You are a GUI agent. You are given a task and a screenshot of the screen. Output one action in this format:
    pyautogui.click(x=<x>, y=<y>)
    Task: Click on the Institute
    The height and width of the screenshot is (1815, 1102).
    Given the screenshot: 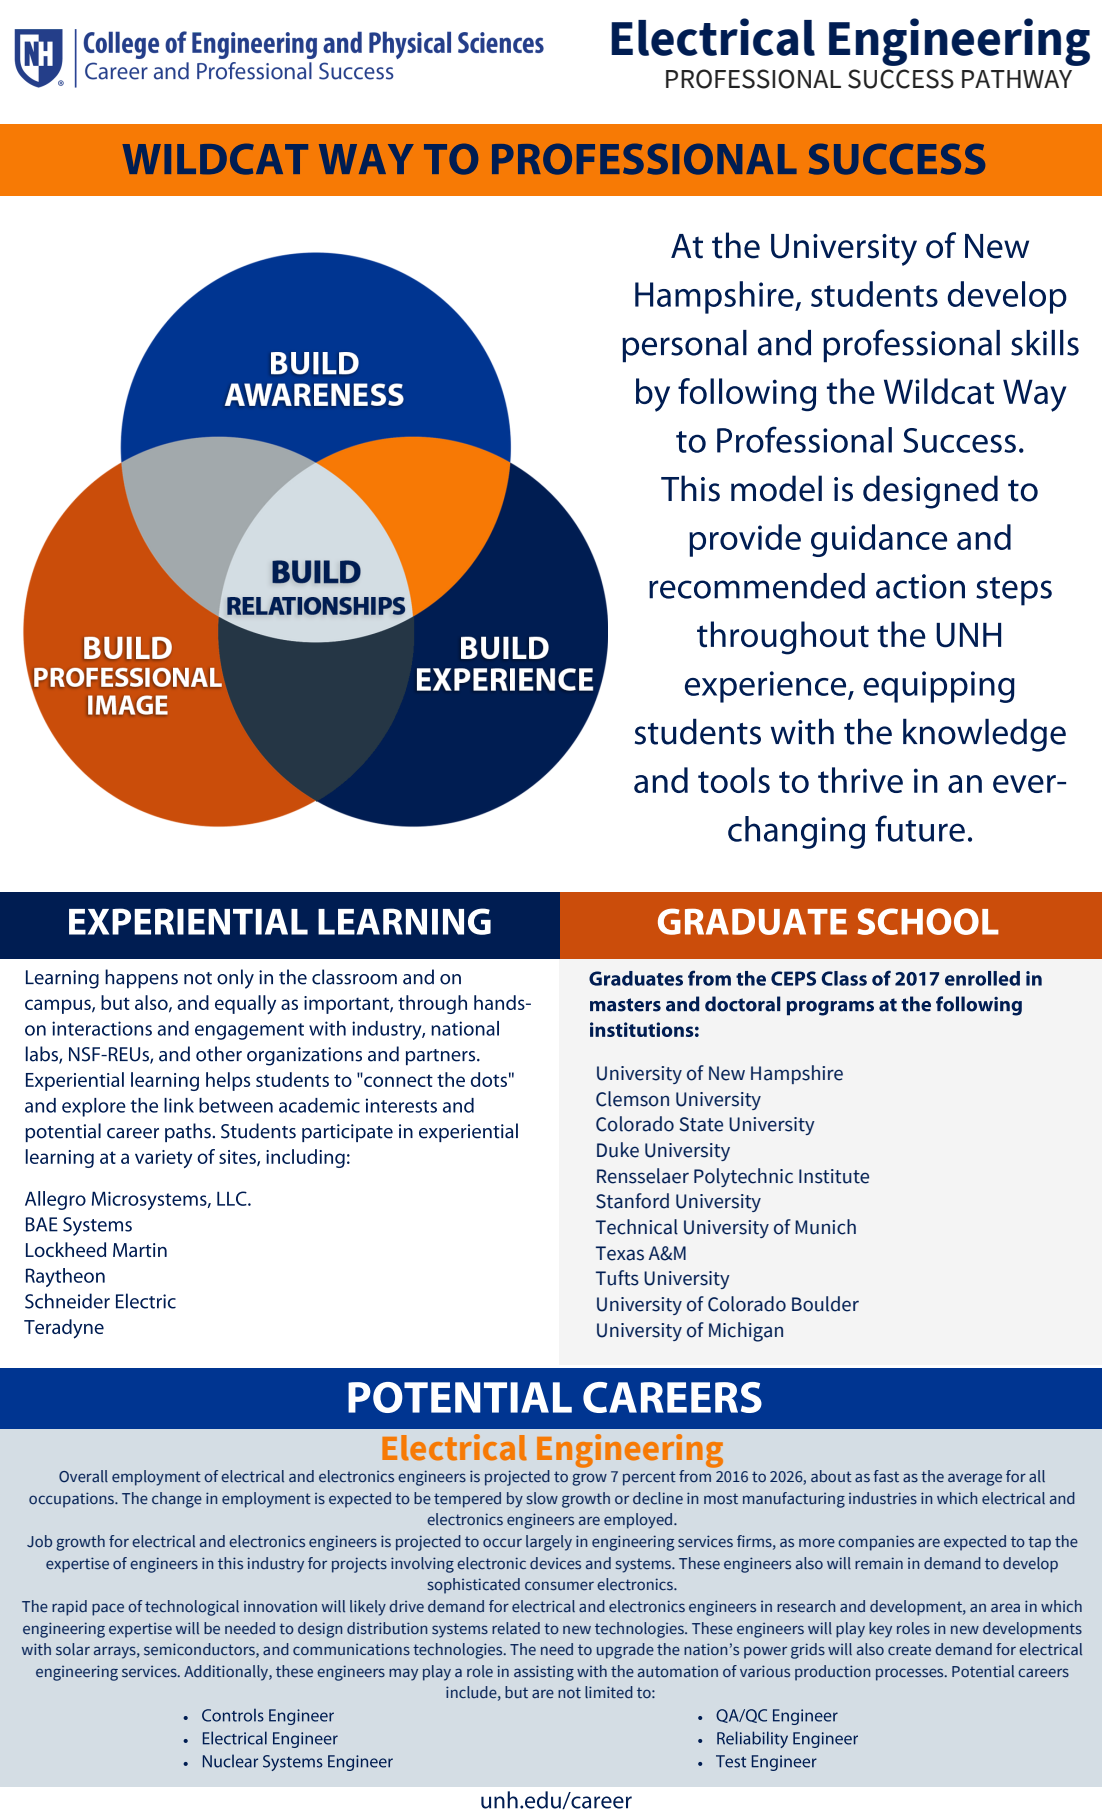 What is the action you would take?
    pyautogui.click(x=834, y=1176)
